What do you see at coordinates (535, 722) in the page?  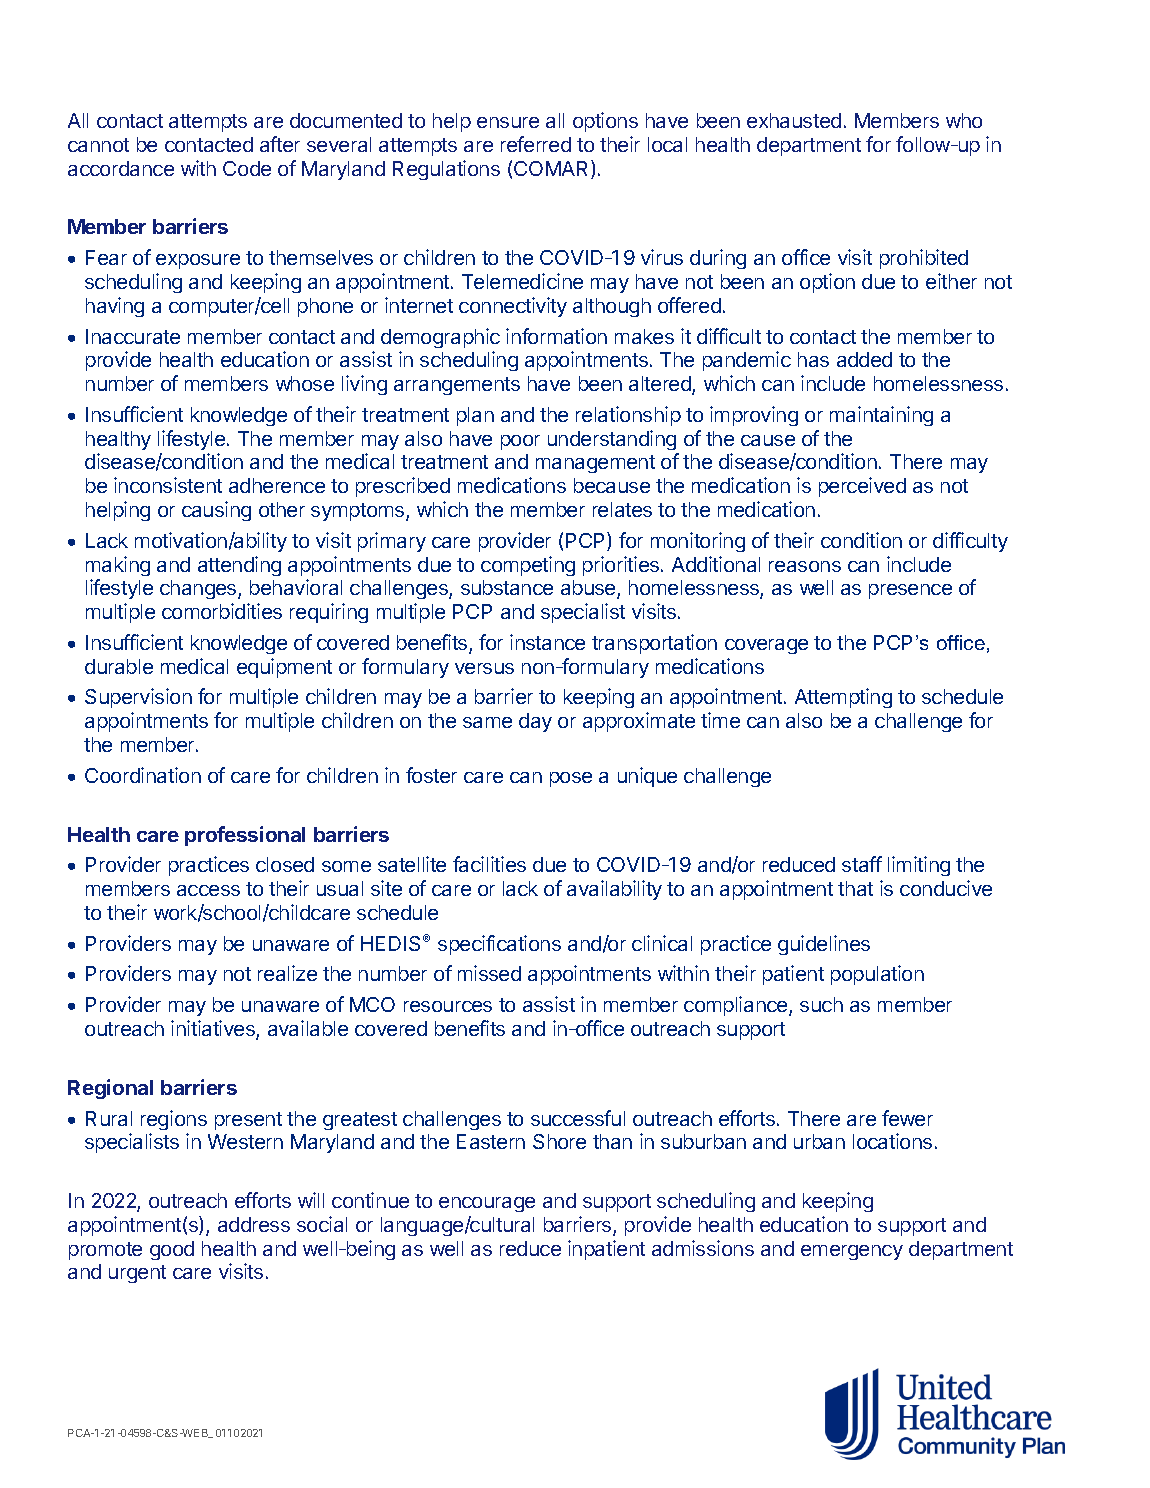 I see `day` at bounding box center [535, 722].
